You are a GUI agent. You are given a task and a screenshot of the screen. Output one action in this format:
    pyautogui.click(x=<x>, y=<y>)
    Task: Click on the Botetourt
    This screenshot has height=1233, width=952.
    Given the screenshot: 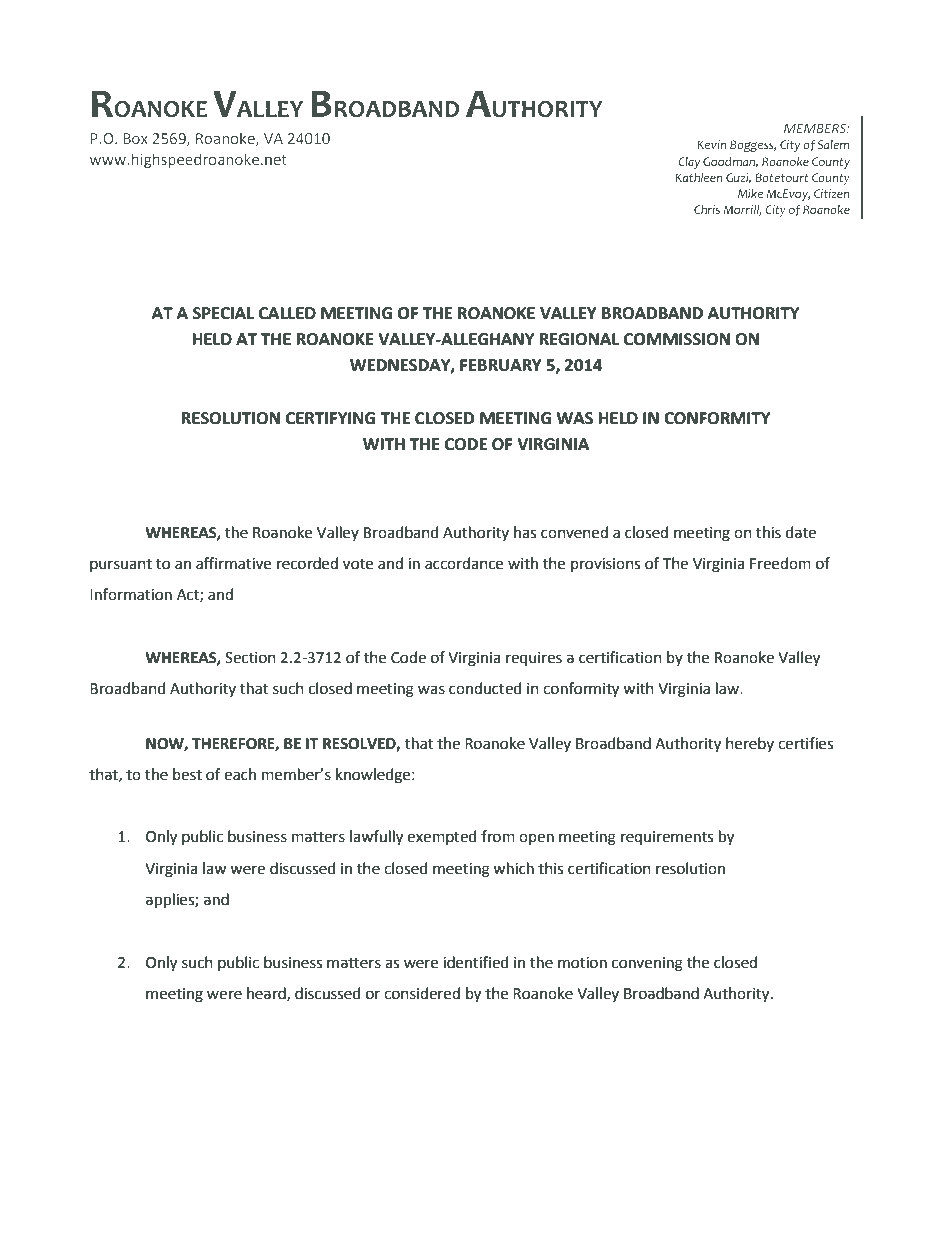 What is the action you would take?
    pyautogui.click(x=782, y=177)
